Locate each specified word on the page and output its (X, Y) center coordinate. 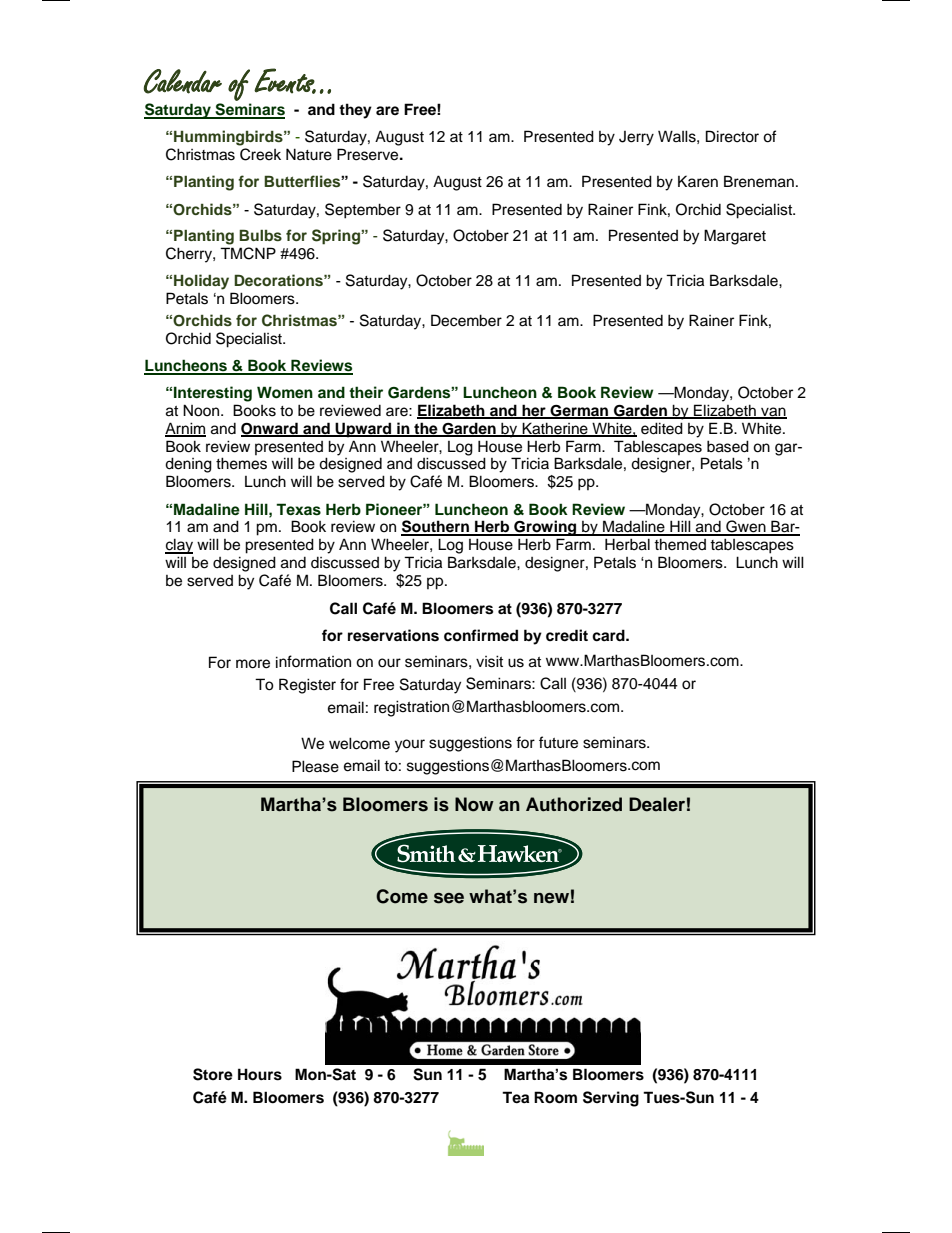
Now (474, 804)
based (728, 446)
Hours (260, 1074)
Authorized (574, 804)
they (355, 111)
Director (732, 136)
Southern (436, 527)
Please (315, 766)
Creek (260, 154)
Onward (270, 429)
